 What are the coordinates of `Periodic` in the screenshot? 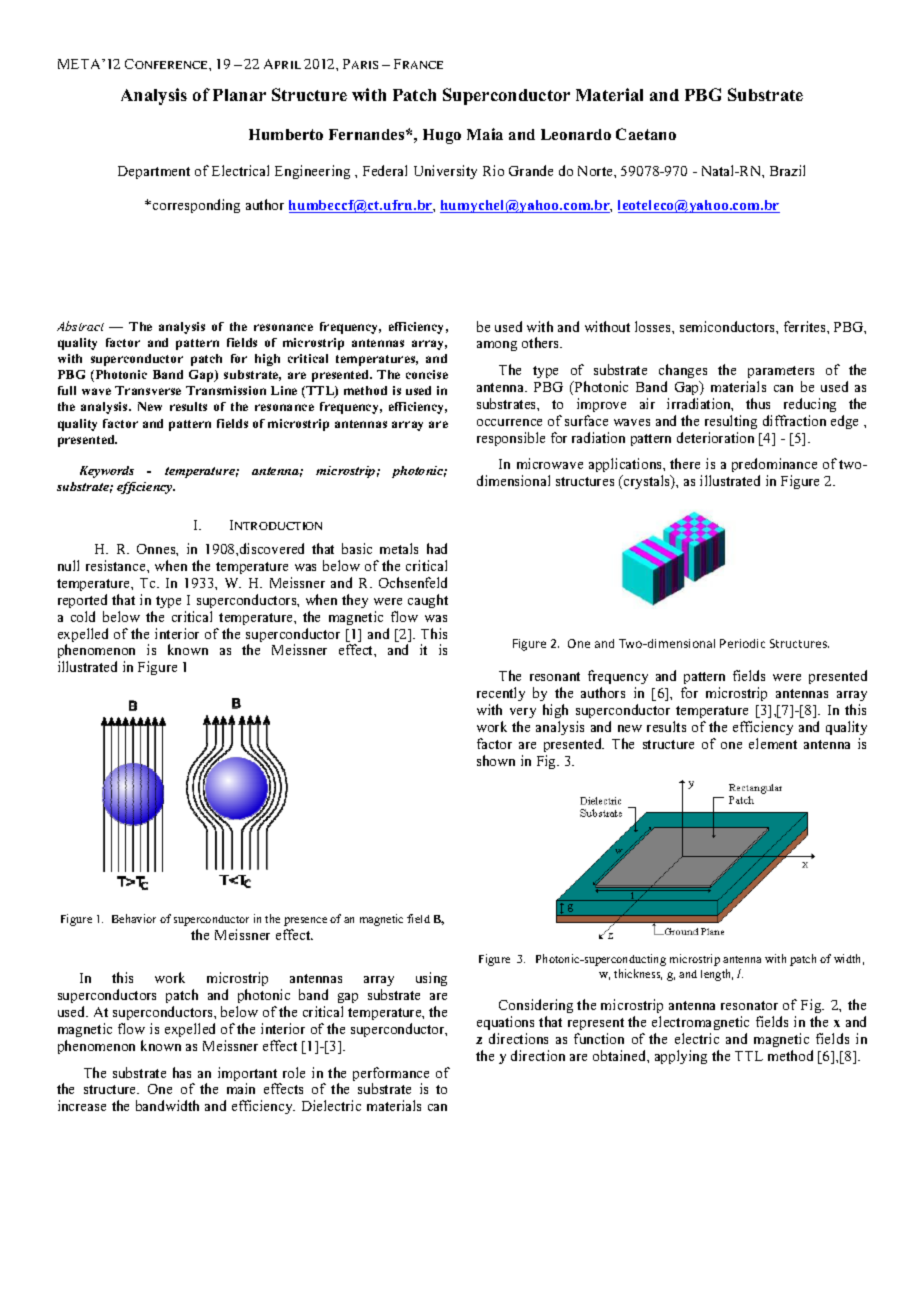 It's located at (742, 643).
